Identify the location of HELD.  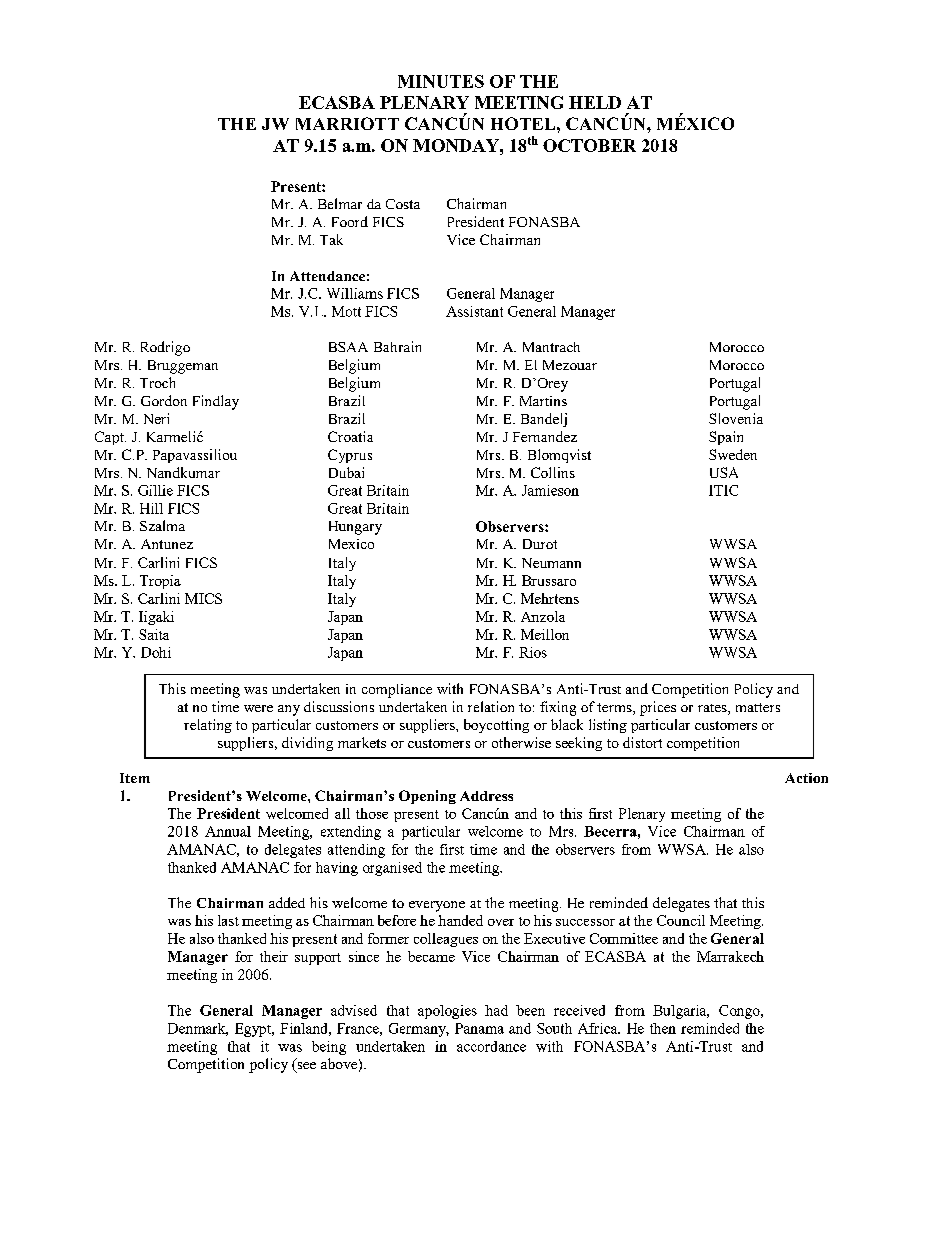
(595, 102).
